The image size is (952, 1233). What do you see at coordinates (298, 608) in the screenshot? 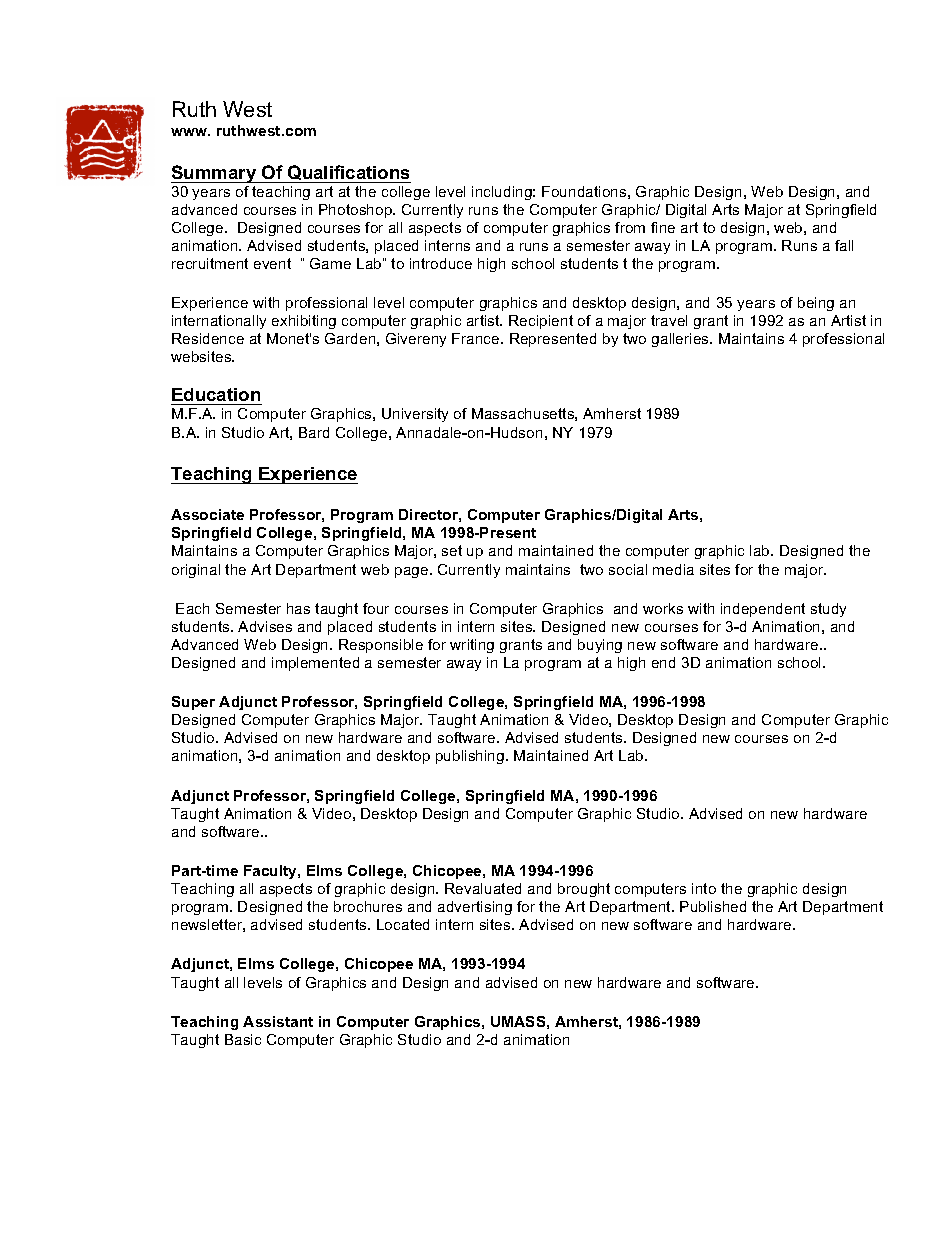
I see `has` at bounding box center [298, 608].
